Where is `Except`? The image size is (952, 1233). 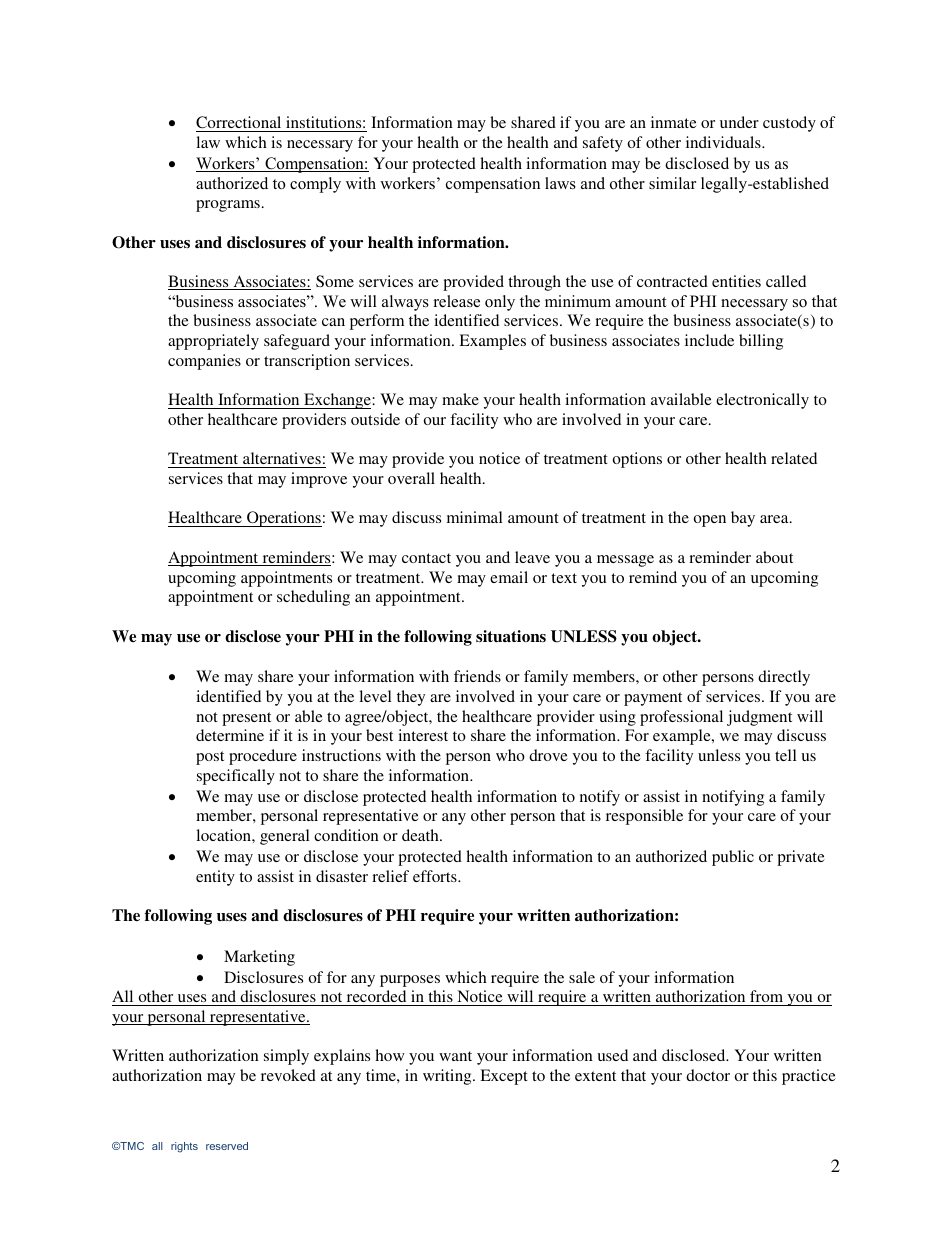 Except is located at coordinates (504, 1077).
